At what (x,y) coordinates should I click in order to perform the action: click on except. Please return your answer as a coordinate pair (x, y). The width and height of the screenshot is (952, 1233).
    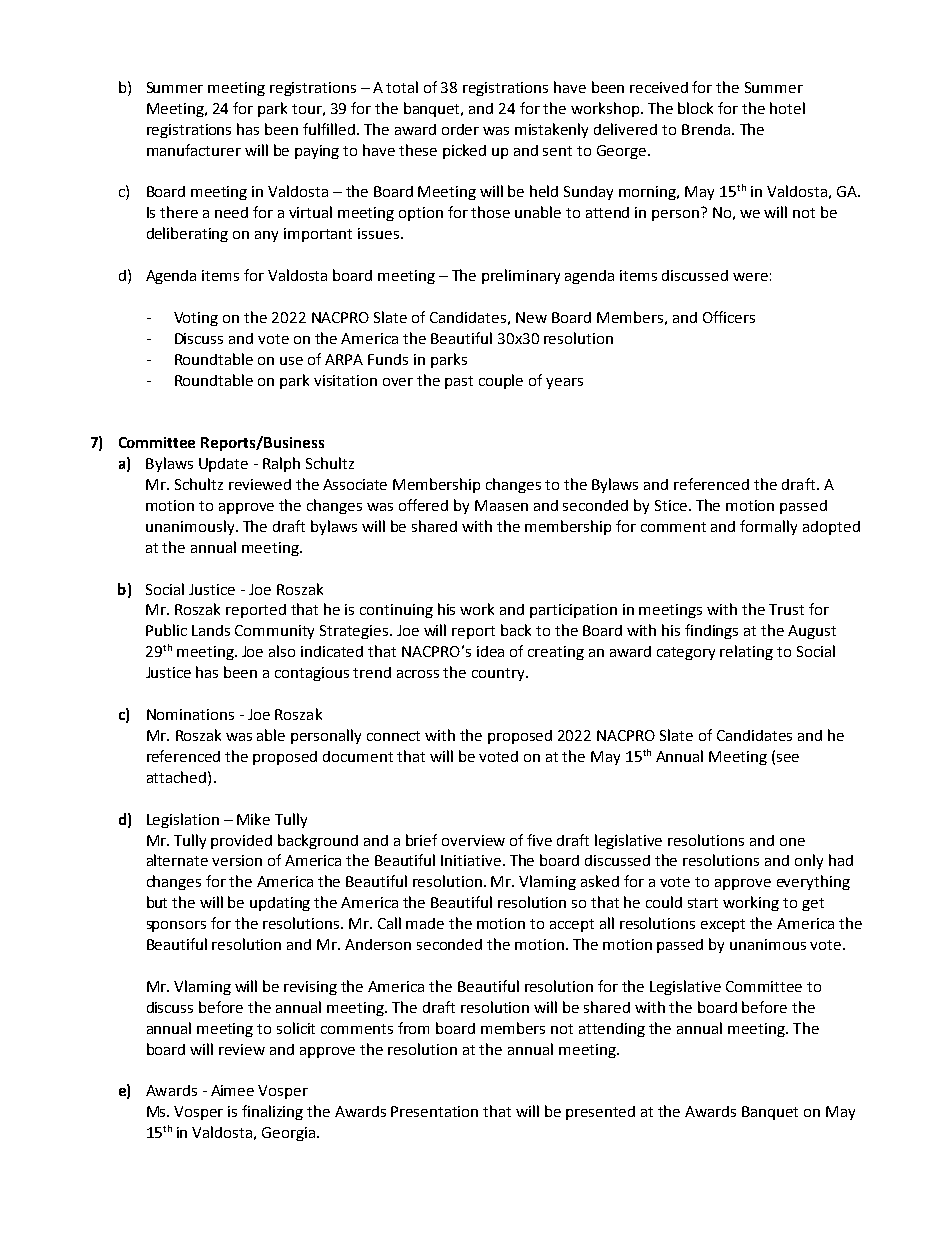
    Looking at the image, I should click on (723, 925).
